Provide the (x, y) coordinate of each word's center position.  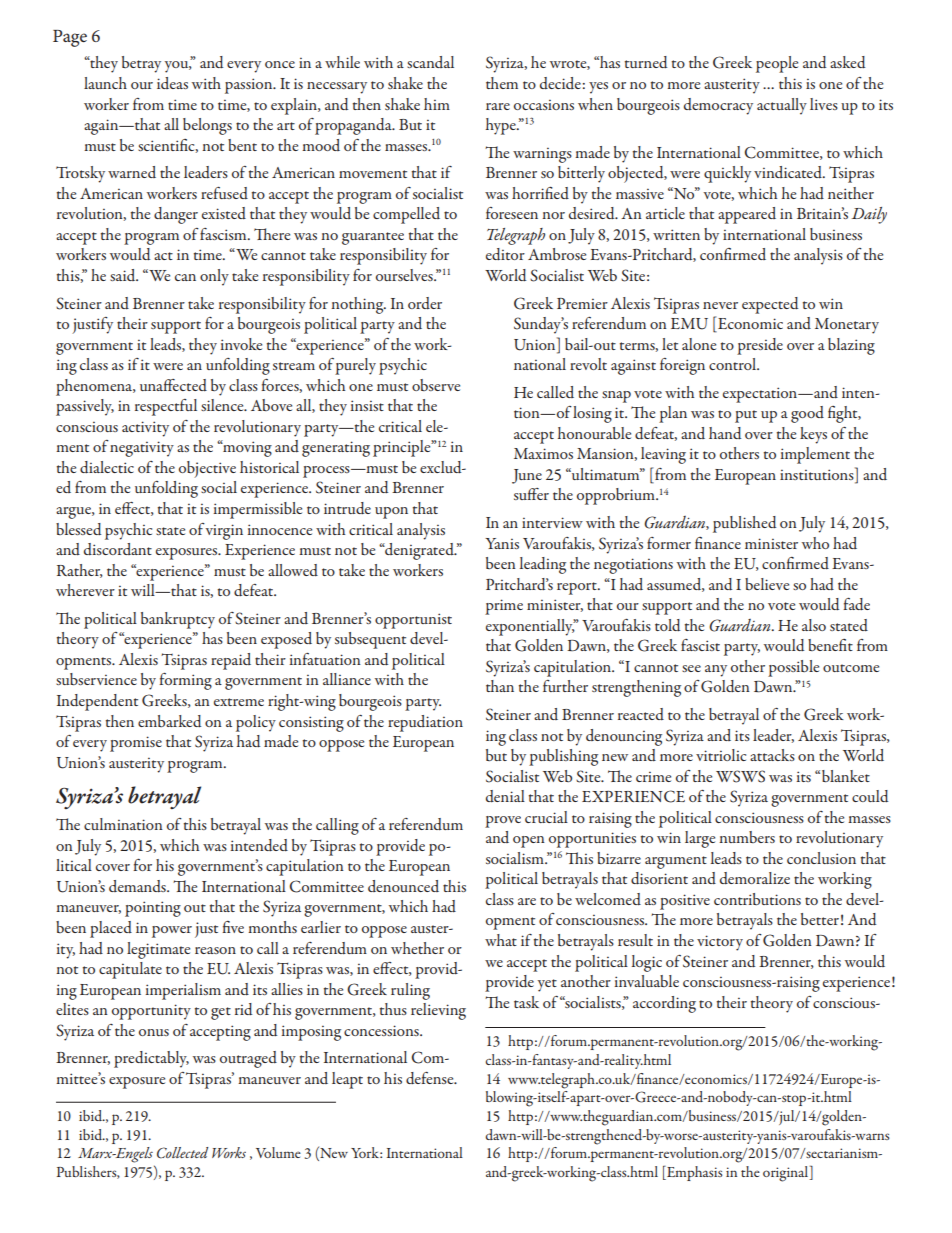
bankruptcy (178, 620)
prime (504, 607)
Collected (182, 1153)
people (777, 64)
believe (767, 584)
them (502, 83)
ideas (172, 83)
